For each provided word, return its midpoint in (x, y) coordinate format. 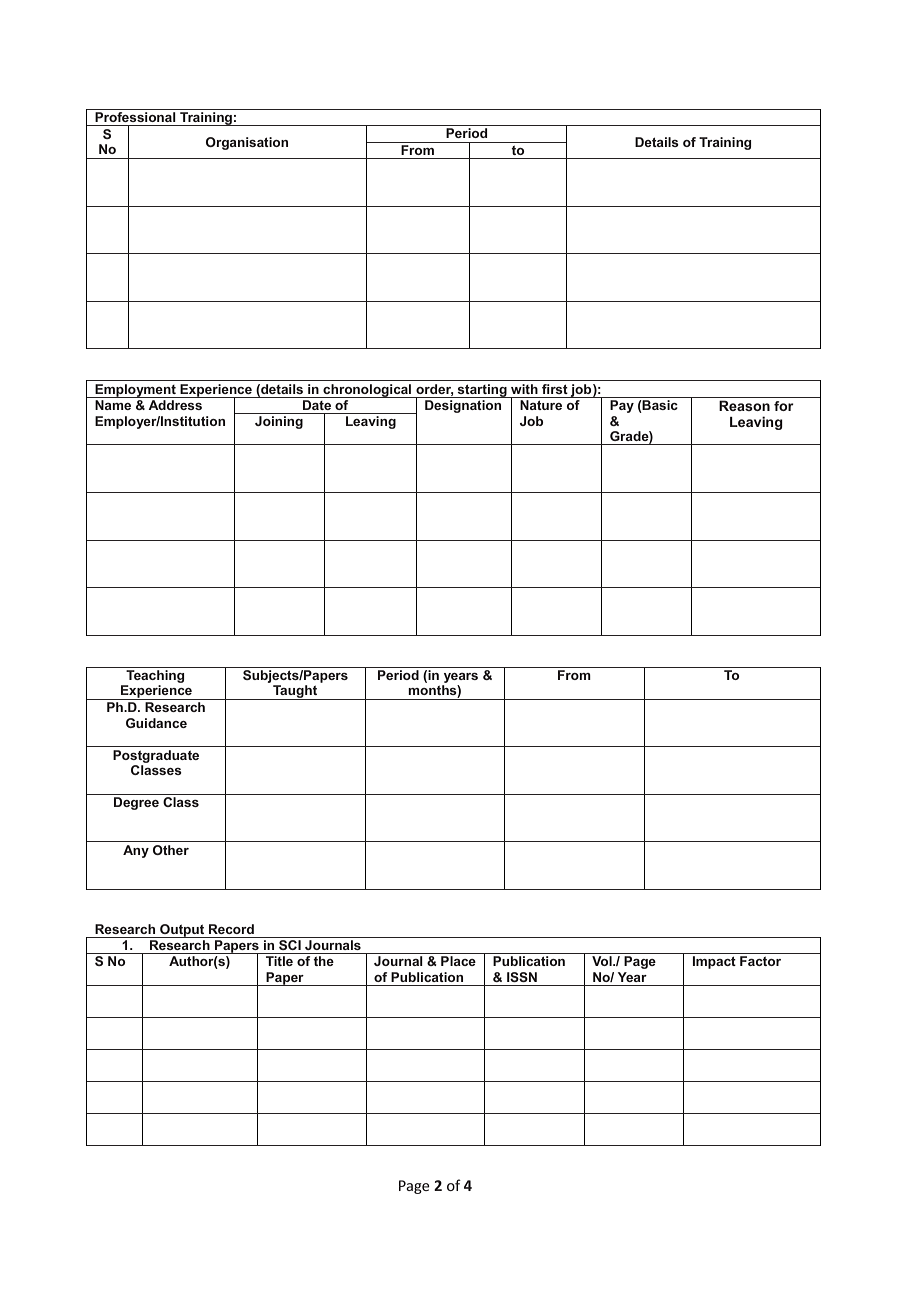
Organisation (247, 143)
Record (231, 929)
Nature (541, 405)
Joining (279, 422)
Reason (744, 405)
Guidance (156, 723)
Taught (295, 692)
